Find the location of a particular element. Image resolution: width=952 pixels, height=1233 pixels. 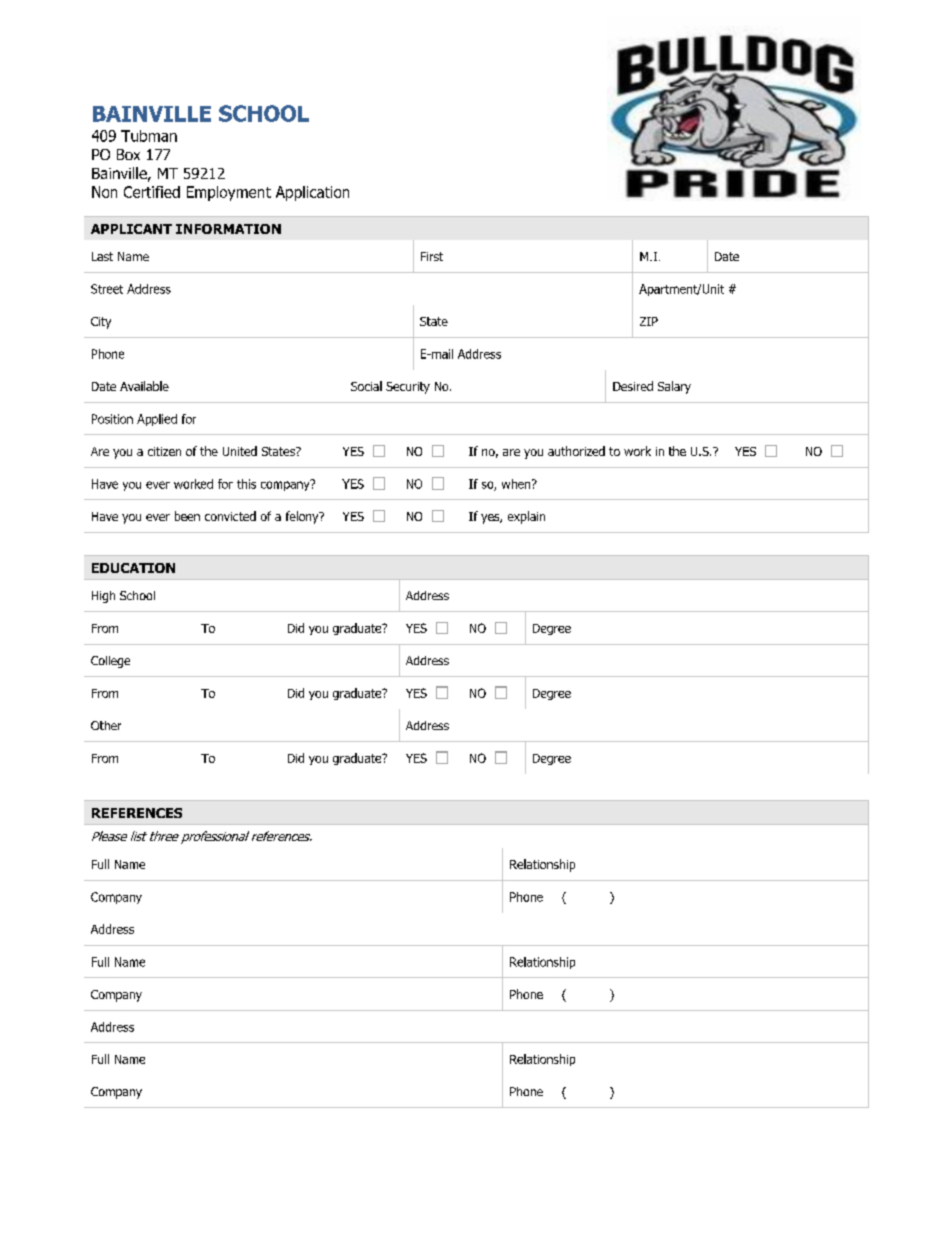

Application is located at coordinates (312, 193).
